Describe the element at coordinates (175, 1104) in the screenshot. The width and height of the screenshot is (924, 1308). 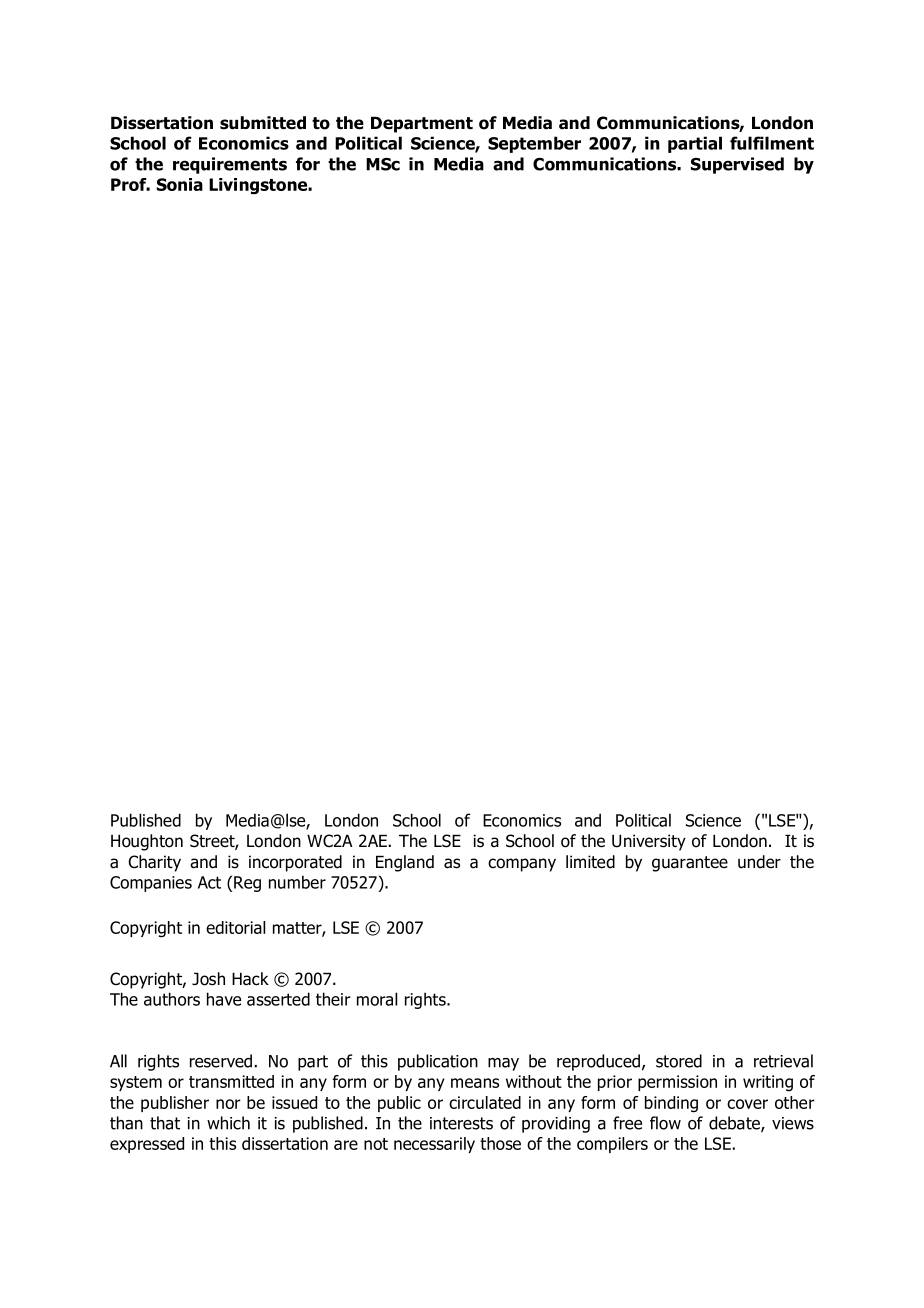
I see `publisher` at that location.
